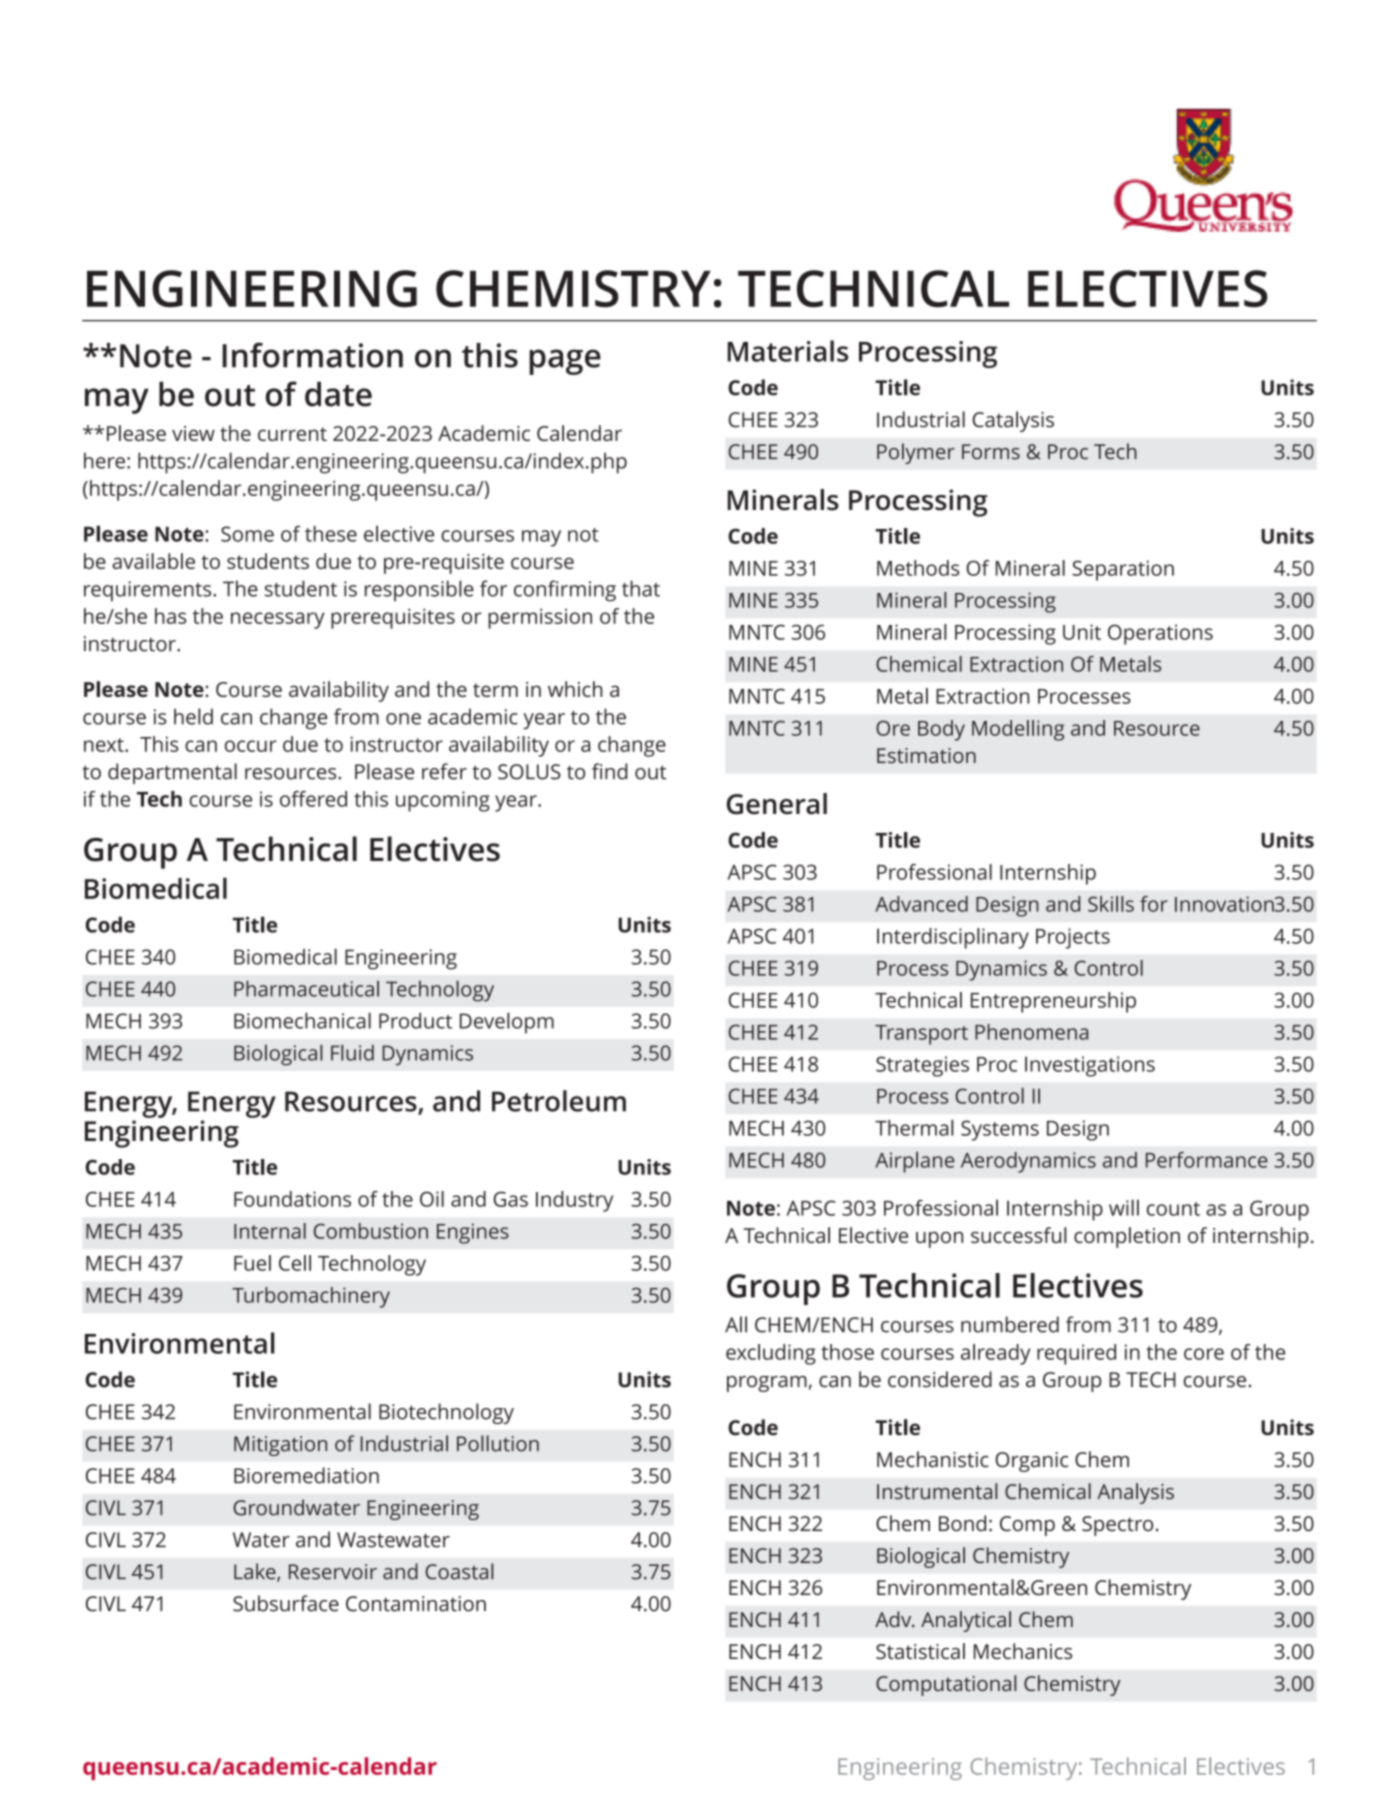 This image has width=1399, height=1810. I want to click on Modelling, so click(1018, 730).
